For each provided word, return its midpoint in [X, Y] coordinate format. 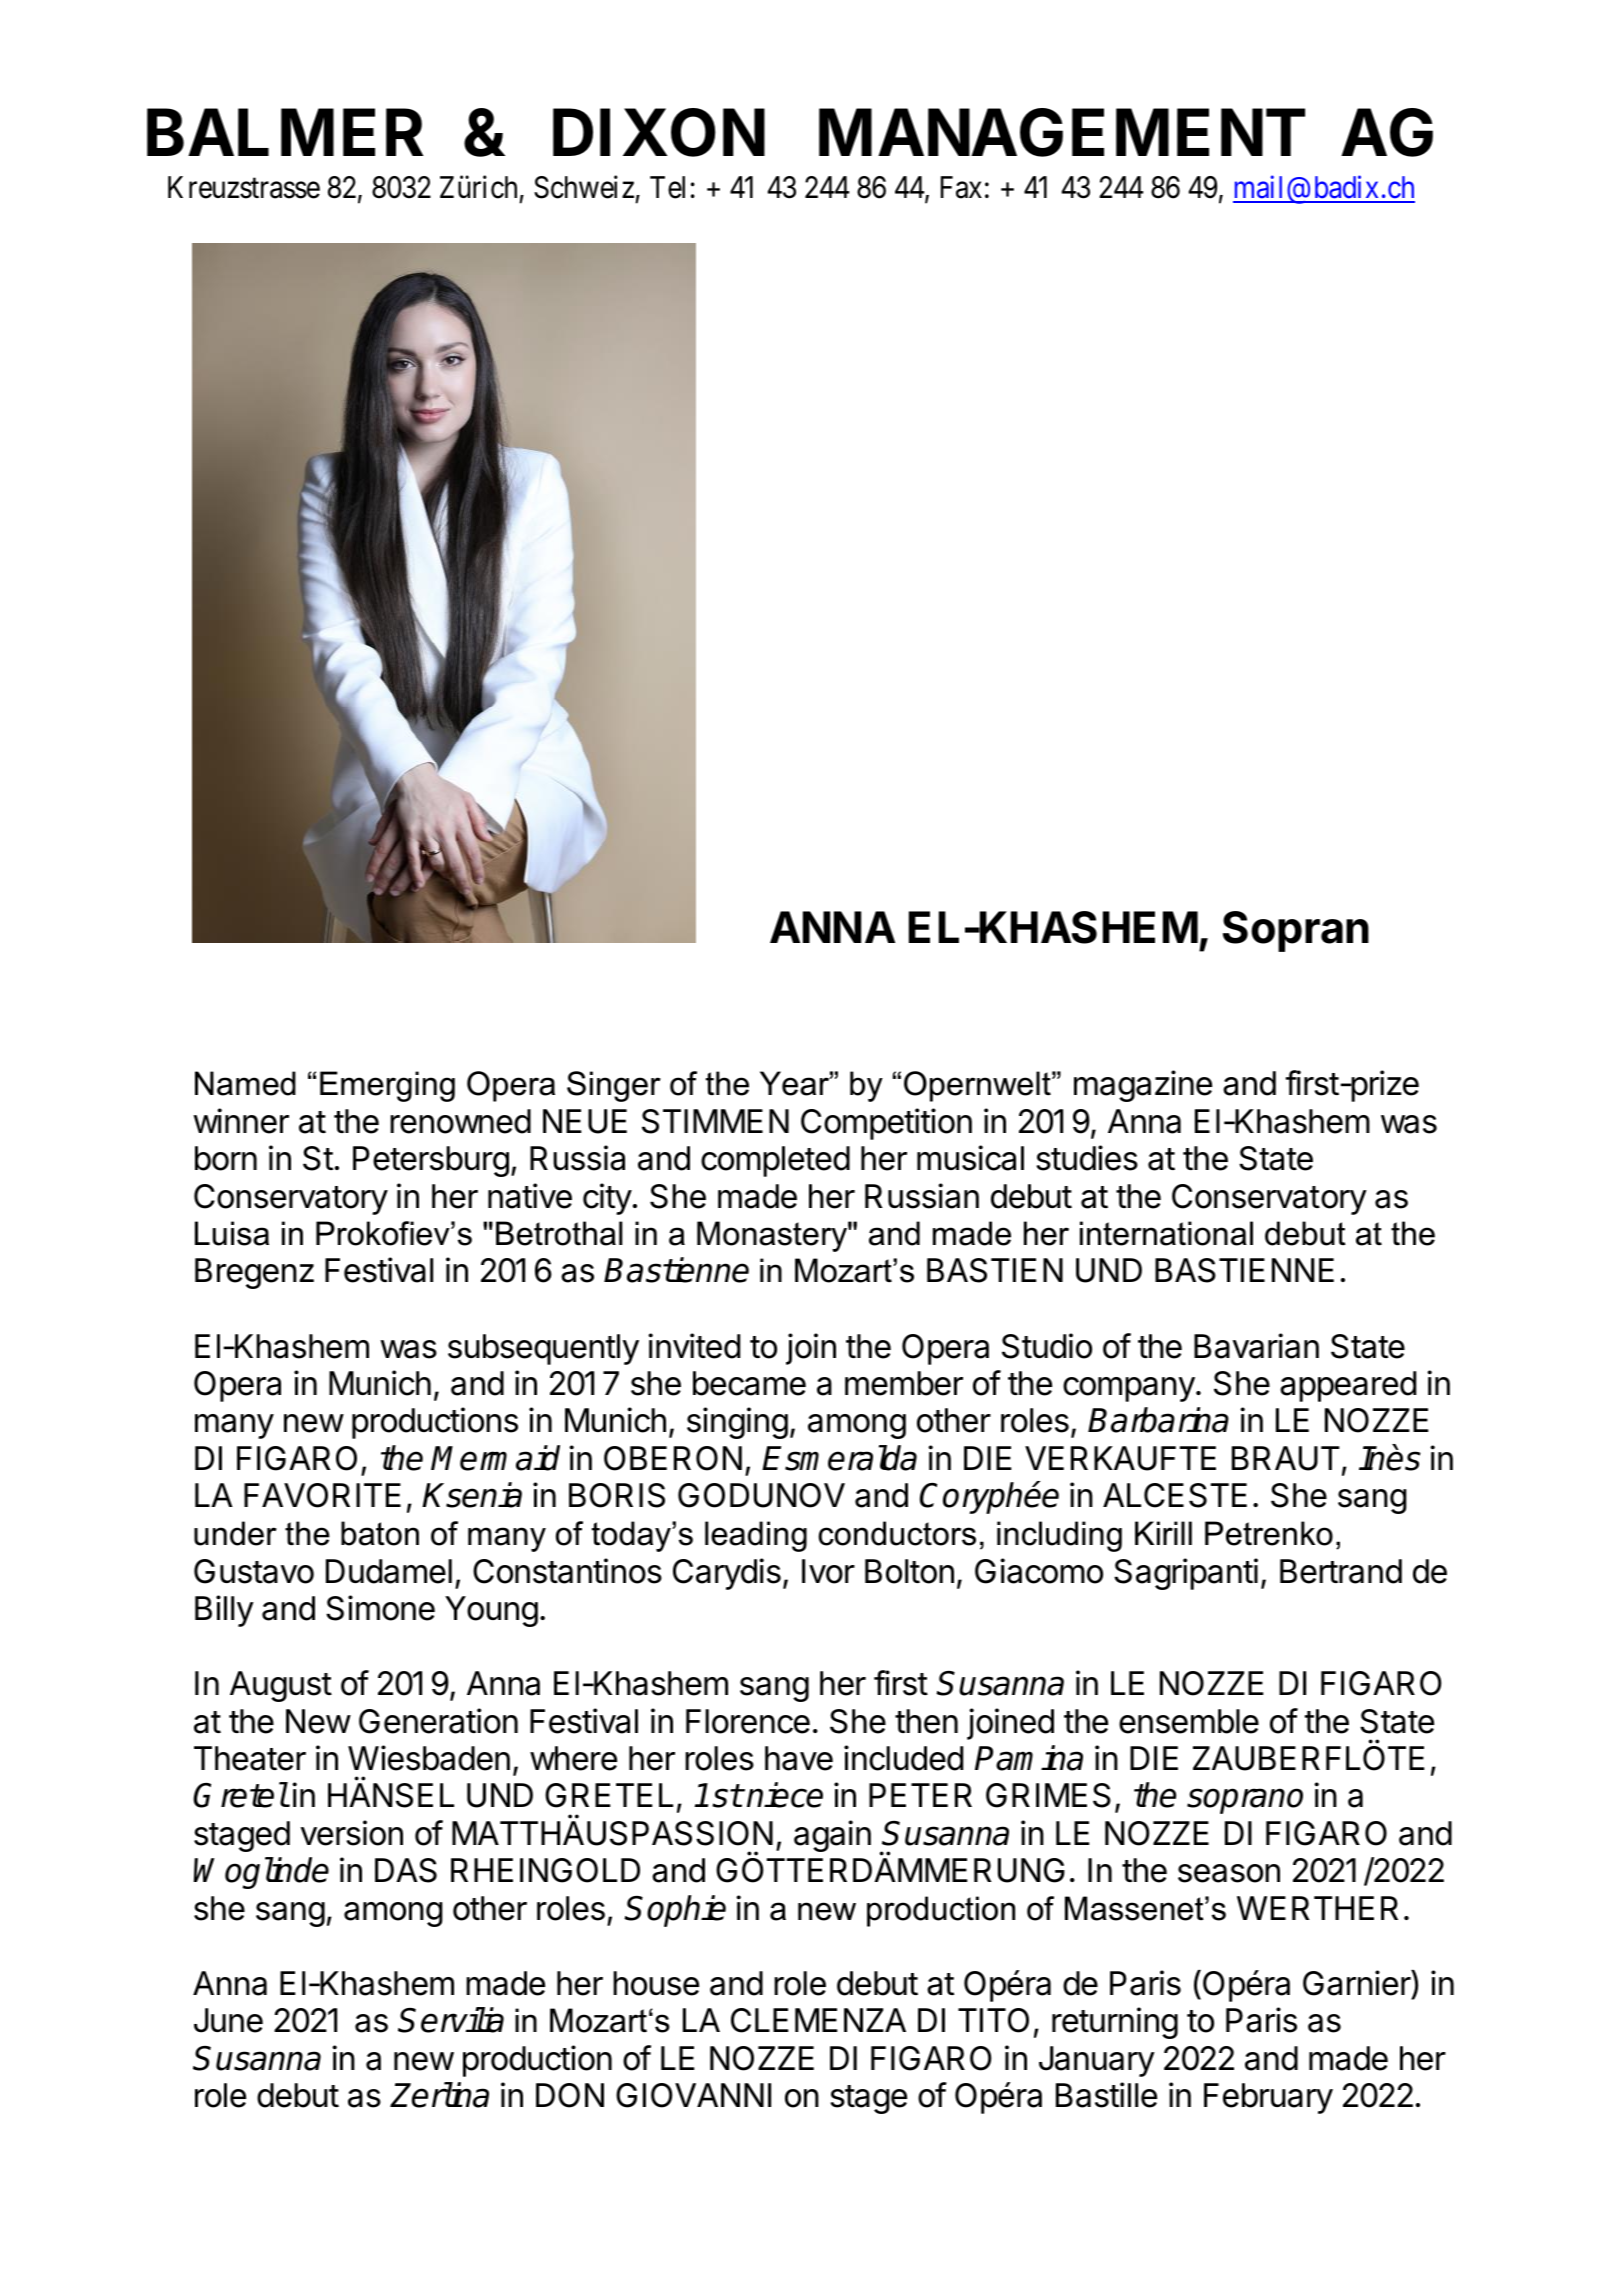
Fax [961, 187]
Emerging [387, 1086]
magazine [1143, 1086]
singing [737, 1423]
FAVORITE [322, 1495]
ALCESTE [1175, 1495]
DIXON [659, 133]
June [228, 2020]
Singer [614, 1086]
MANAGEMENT [1062, 133]
